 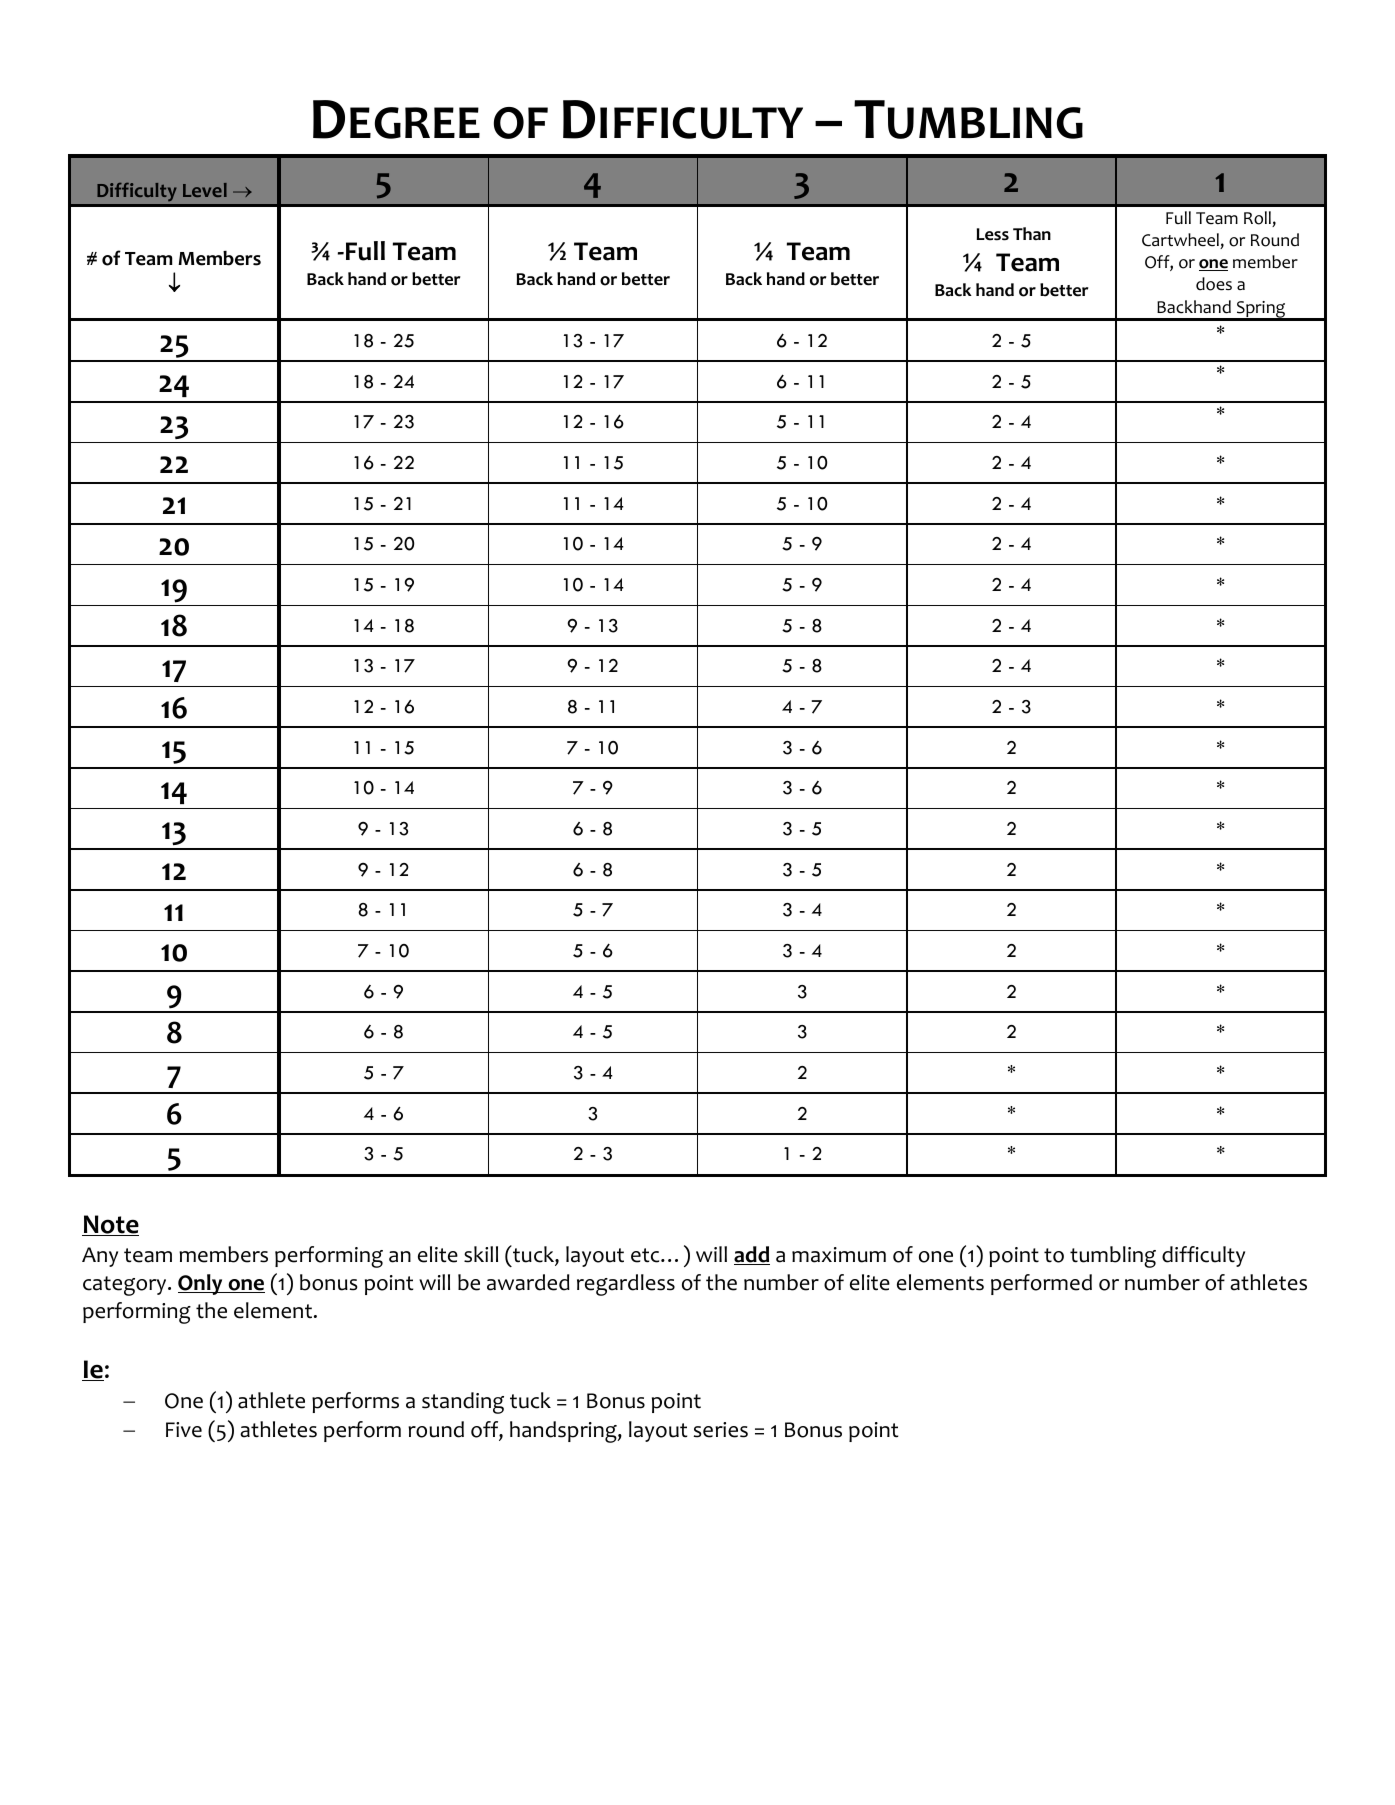 What do you see at coordinates (752, 1255) in the page?
I see `add` at bounding box center [752, 1255].
